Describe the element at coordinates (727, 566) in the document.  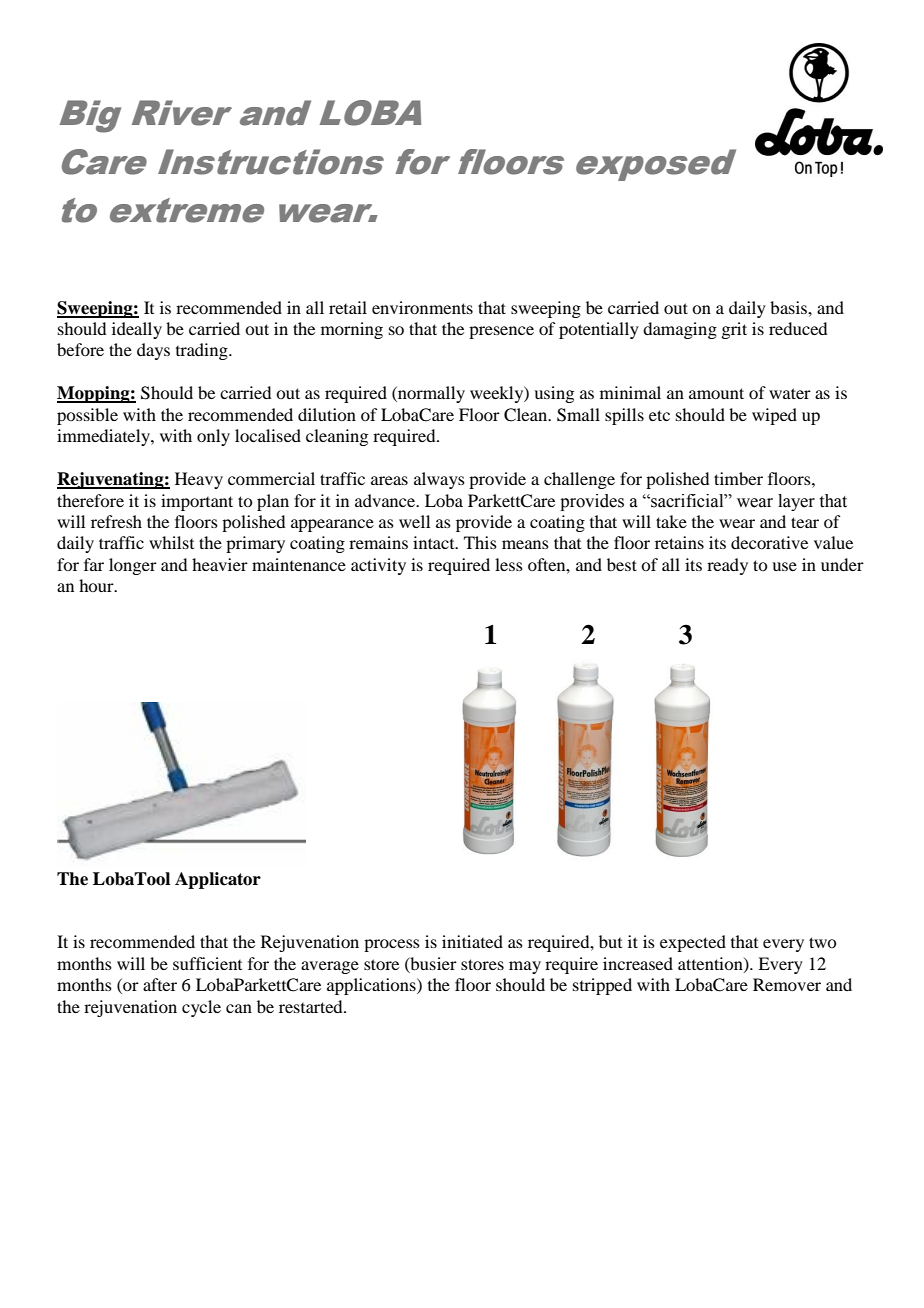
I see `ready` at that location.
